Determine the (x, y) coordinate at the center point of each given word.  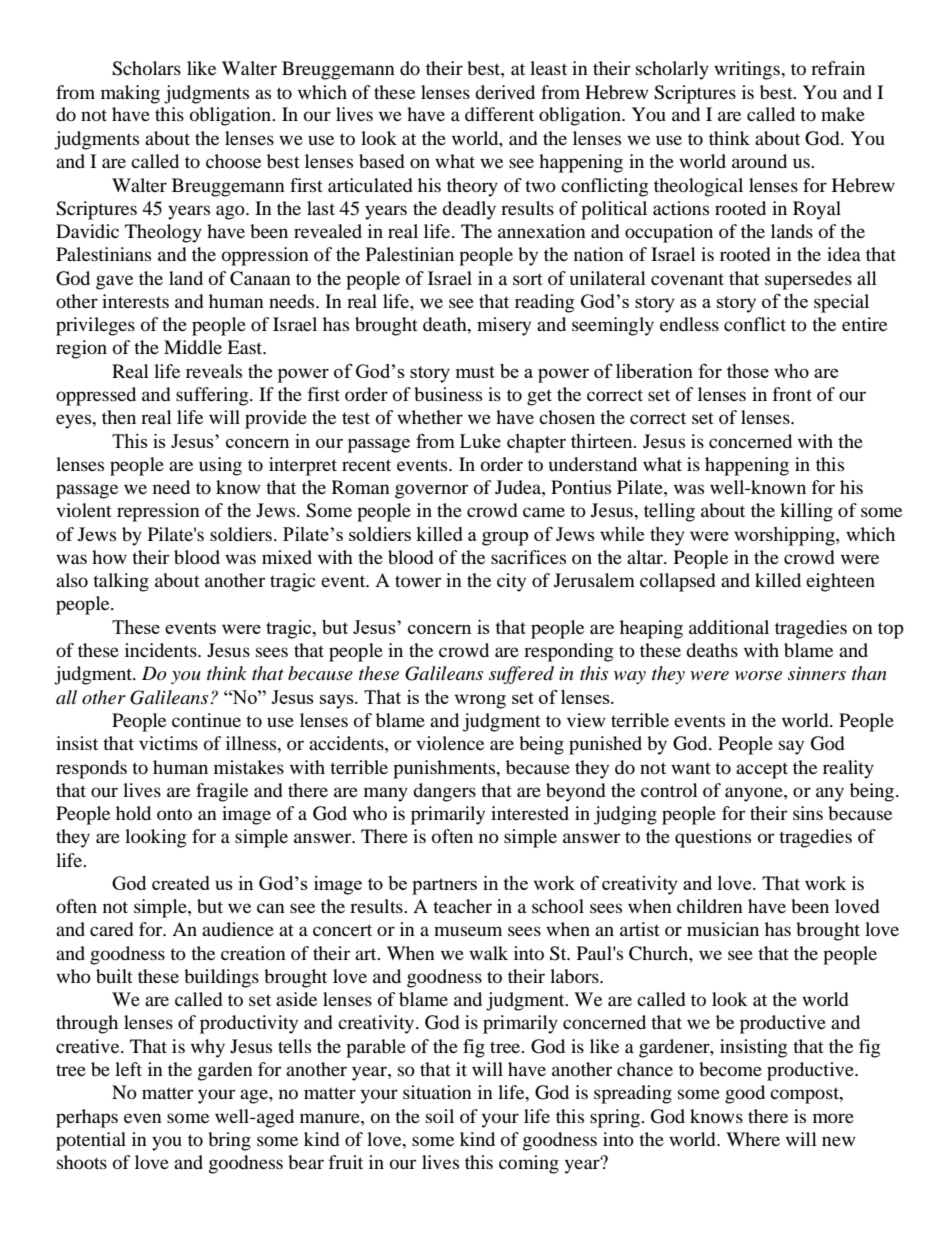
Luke (480, 441)
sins (808, 813)
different (499, 114)
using (220, 466)
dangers (444, 792)
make (843, 114)
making (130, 94)
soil (440, 1116)
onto (174, 814)
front (792, 394)
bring (229, 1141)
